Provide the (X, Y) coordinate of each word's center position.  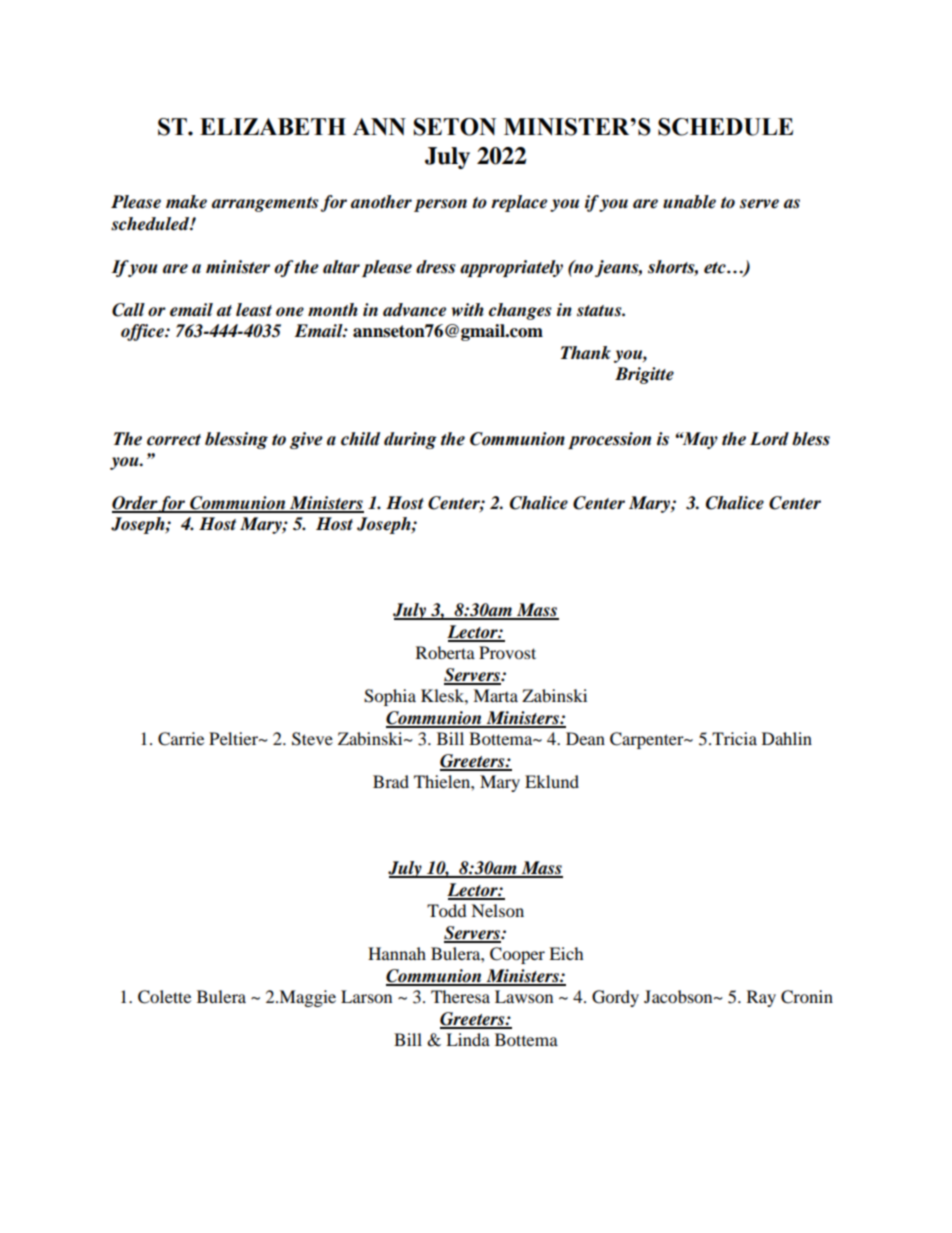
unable (689, 202)
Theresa (460, 996)
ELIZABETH (273, 126)
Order (135, 504)
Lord (769, 439)
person (440, 205)
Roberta (445, 652)
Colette (164, 997)
